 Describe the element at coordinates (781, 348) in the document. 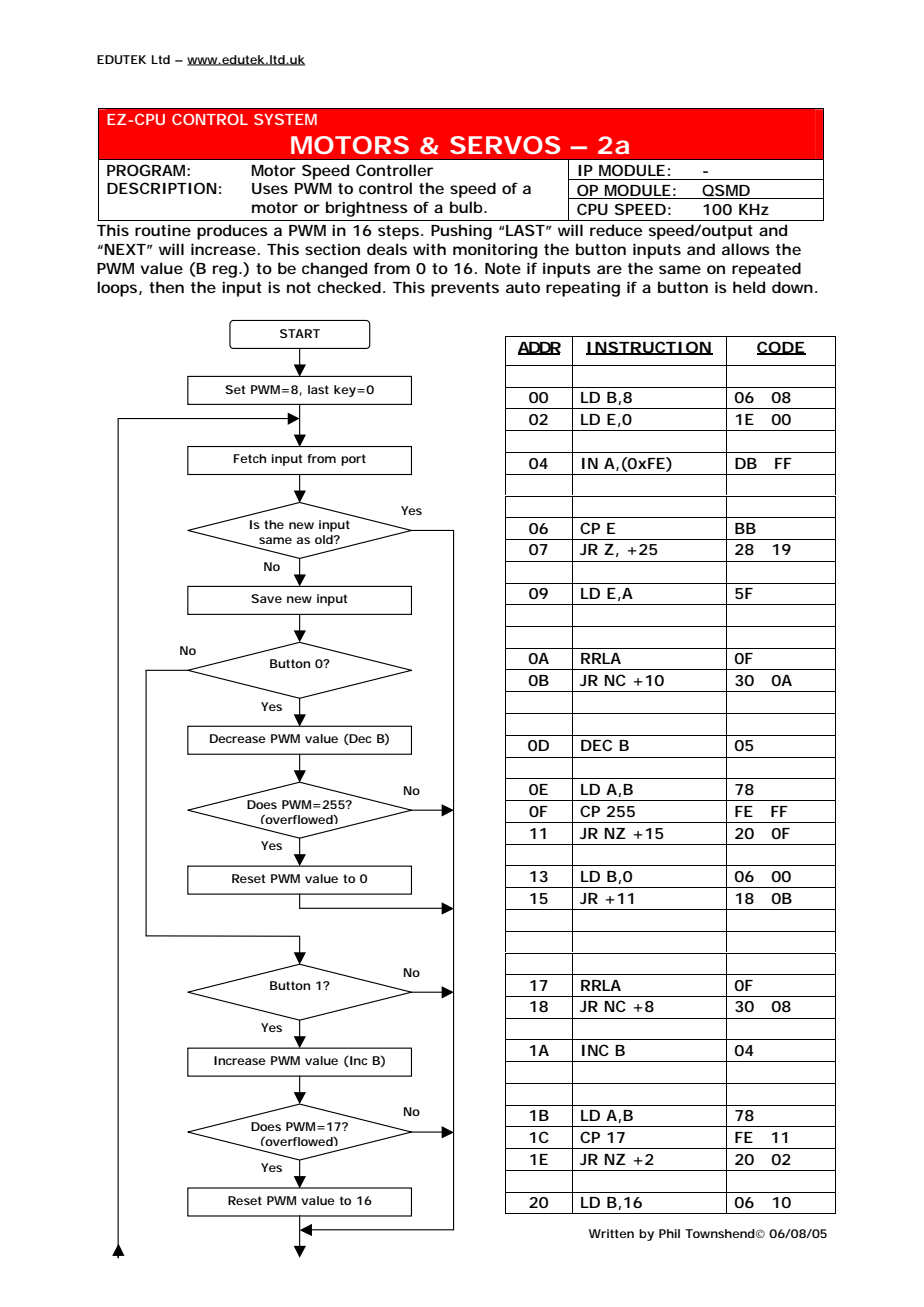

I see `CODE` at that location.
